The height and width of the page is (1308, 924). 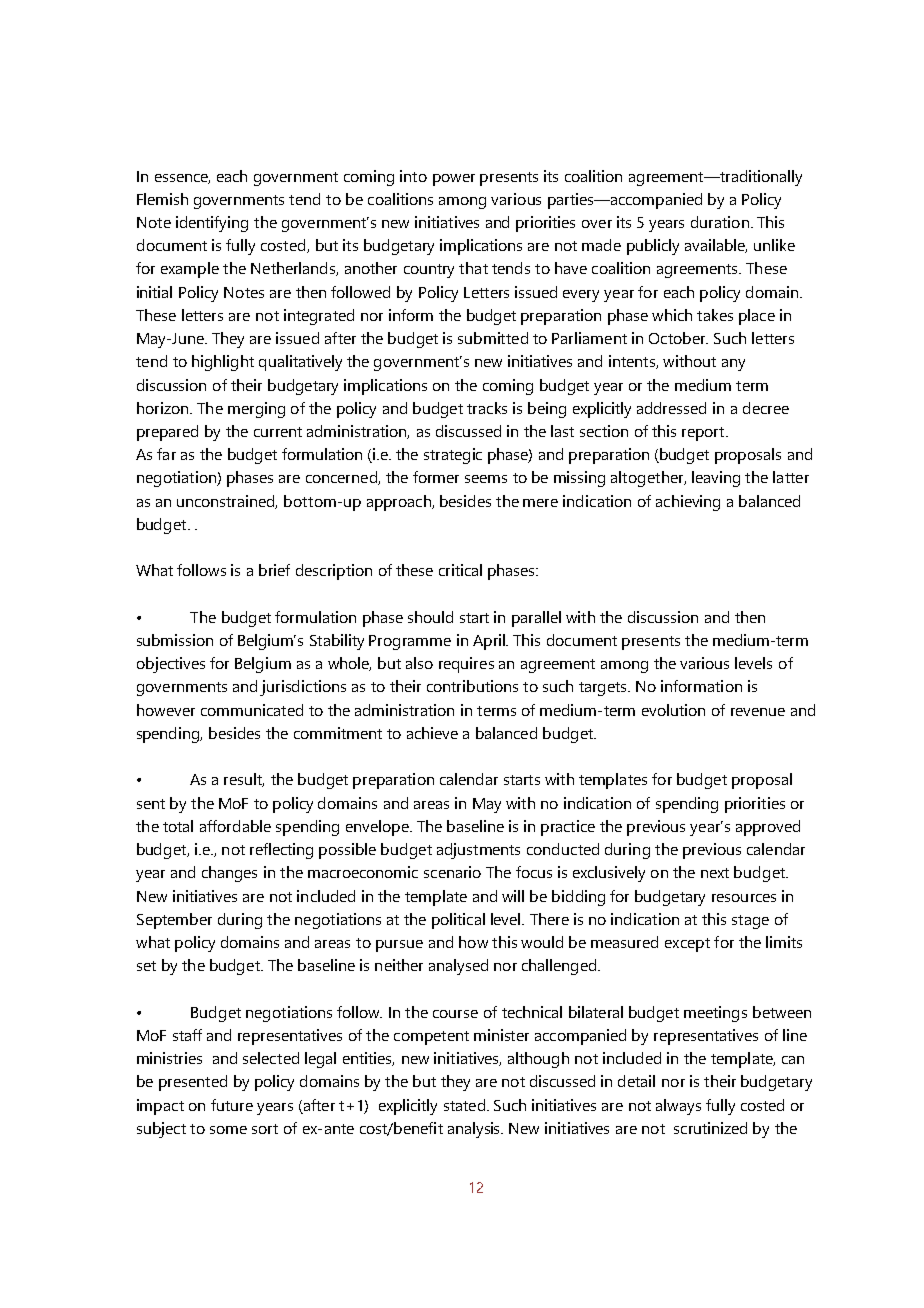 I want to click on tracks, so click(x=487, y=408).
